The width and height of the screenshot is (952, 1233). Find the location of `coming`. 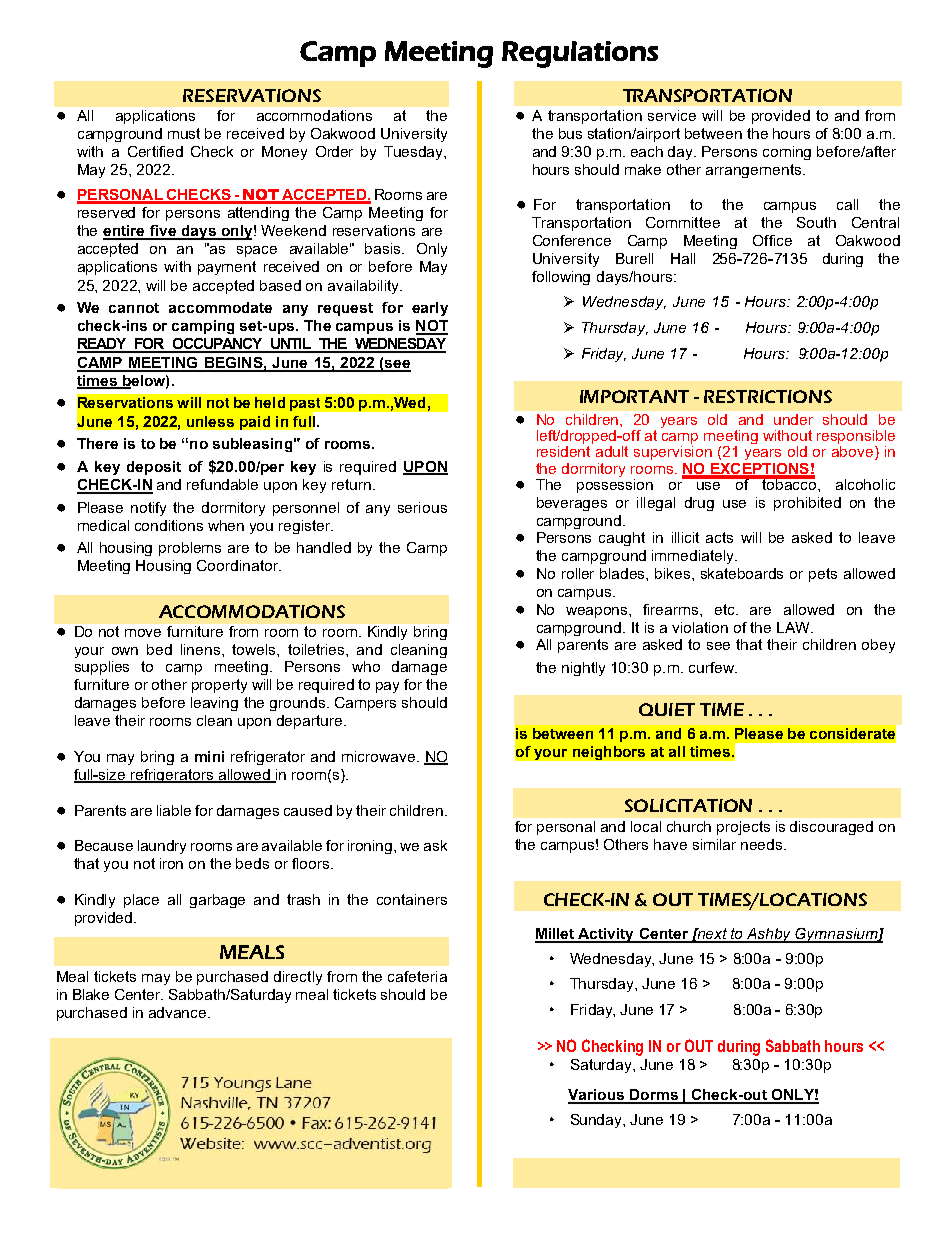

coming is located at coordinates (787, 153).
